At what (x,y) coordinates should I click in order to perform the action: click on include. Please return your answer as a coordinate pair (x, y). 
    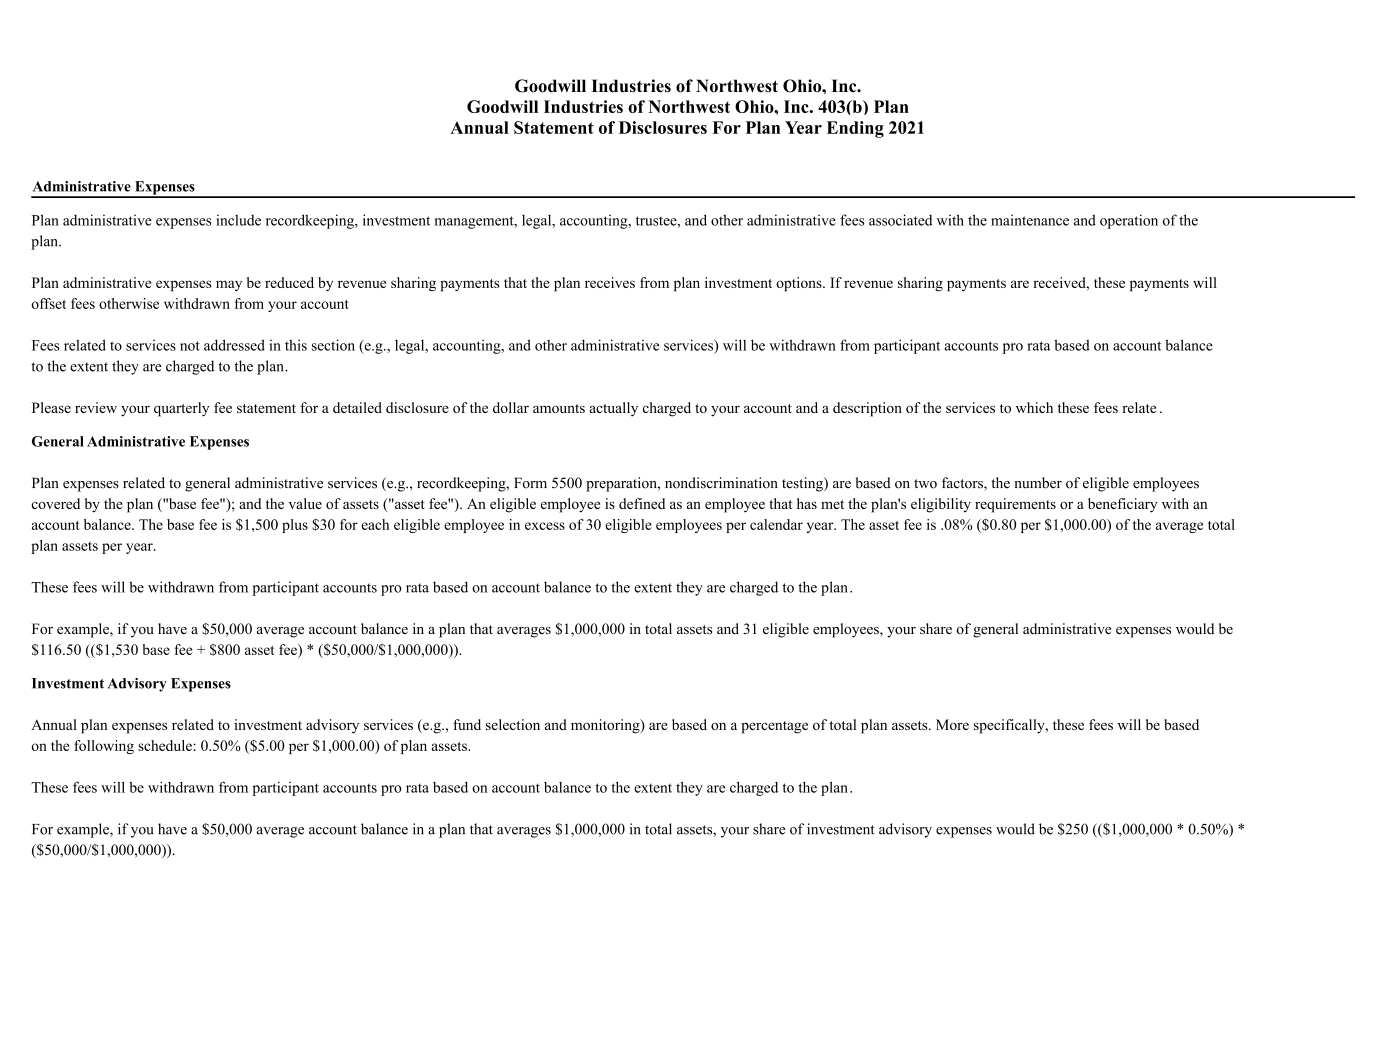
    Looking at the image, I should click on (238, 220).
